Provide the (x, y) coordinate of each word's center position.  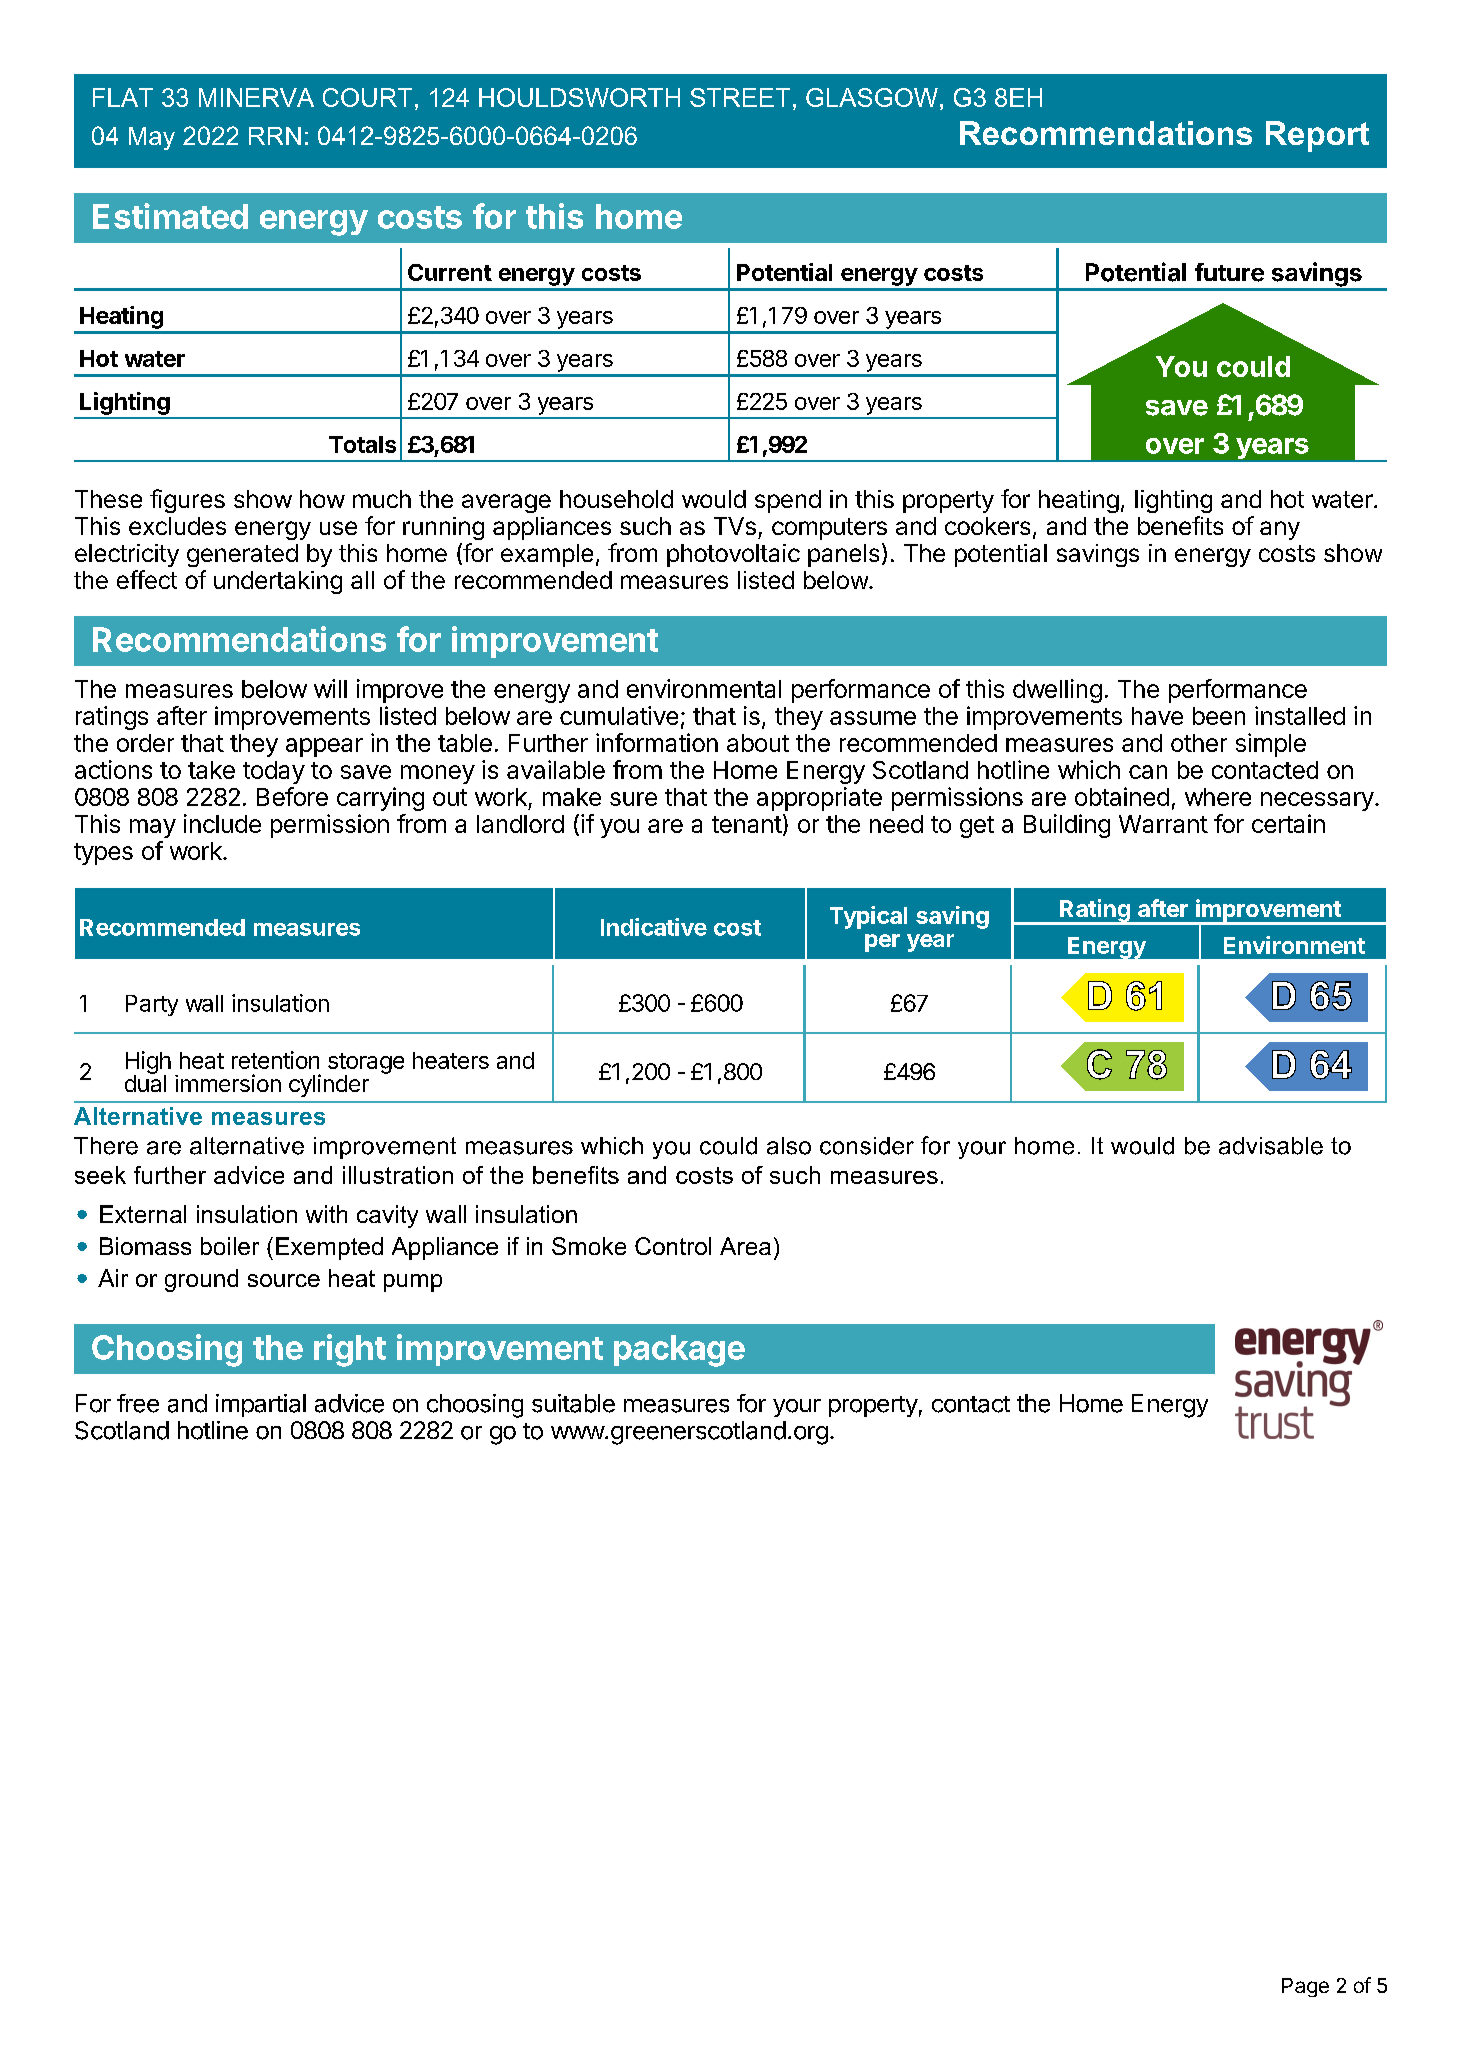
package (679, 1351)
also (789, 1146)
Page (1305, 1987)
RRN (275, 136)
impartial (261, 1405)
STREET (740, 97)
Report (1317, 136)
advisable (1271, 1146)
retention (275, 1060)
